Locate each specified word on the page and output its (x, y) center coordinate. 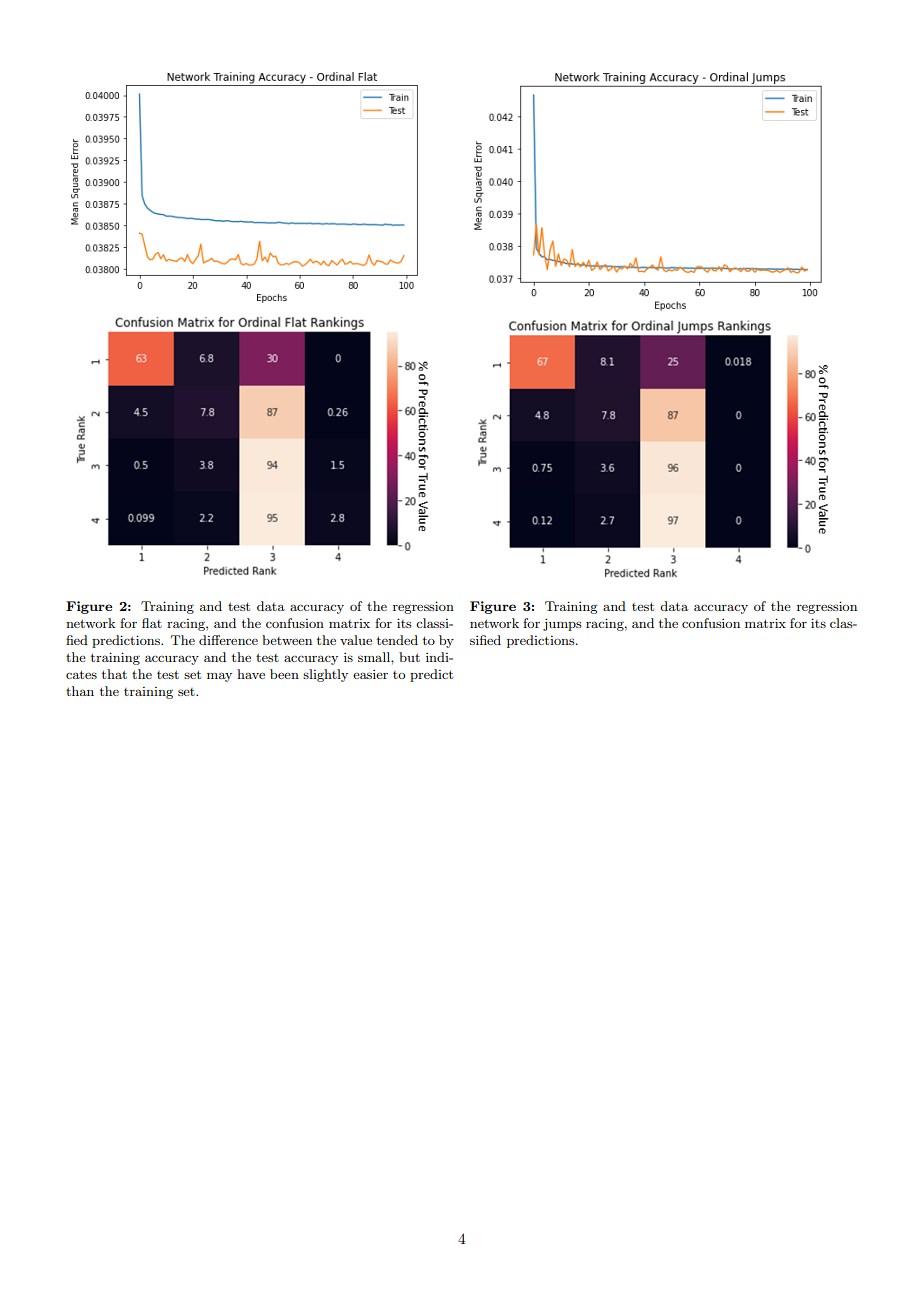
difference (228, 640)
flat (152, 623)
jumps (562, 624)
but (409, 657)
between (287, 640)
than (80, 691)
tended (397, 640)
